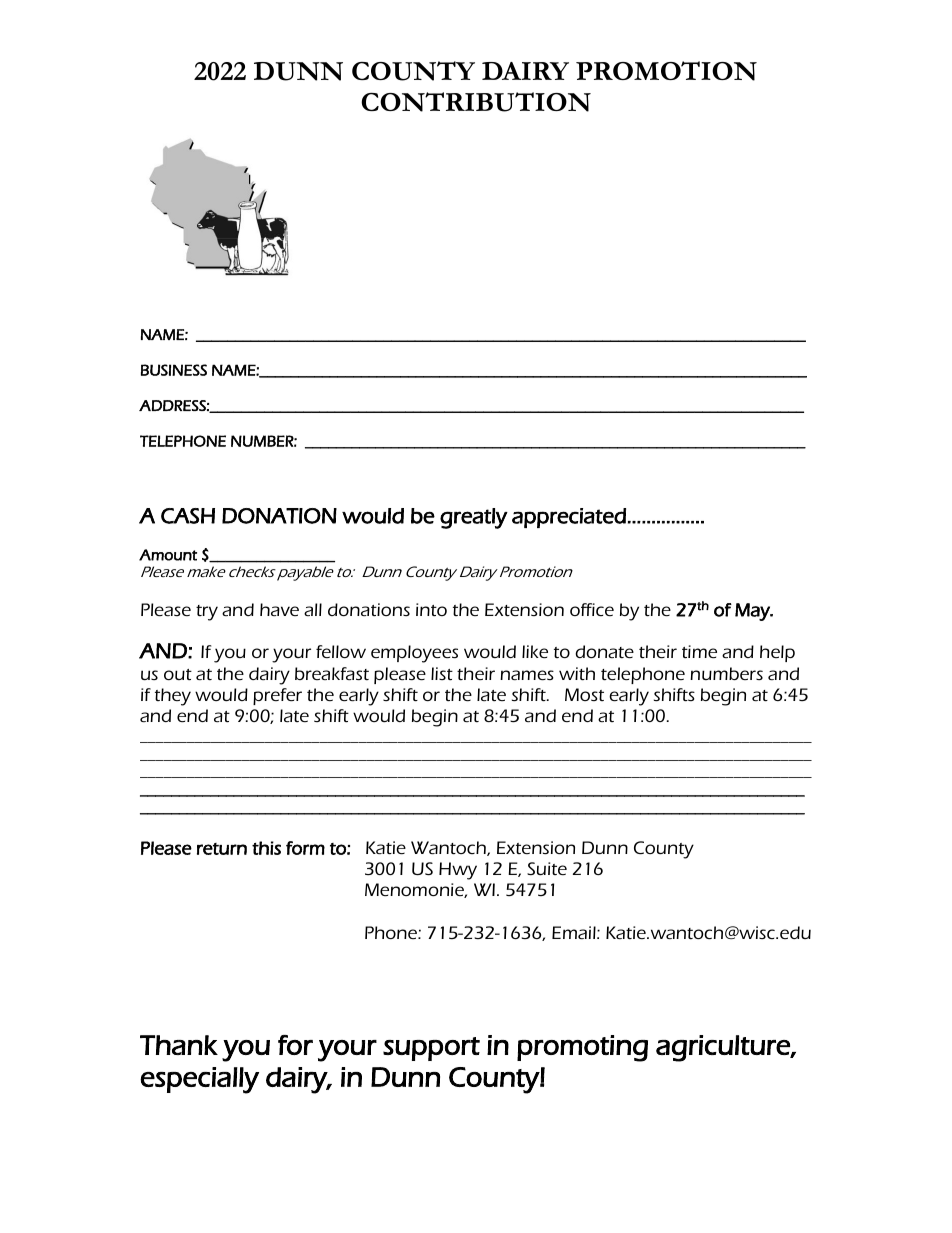 The width and height of the image is (952, 1233). I want to click on Amount, so click(168, 555).
